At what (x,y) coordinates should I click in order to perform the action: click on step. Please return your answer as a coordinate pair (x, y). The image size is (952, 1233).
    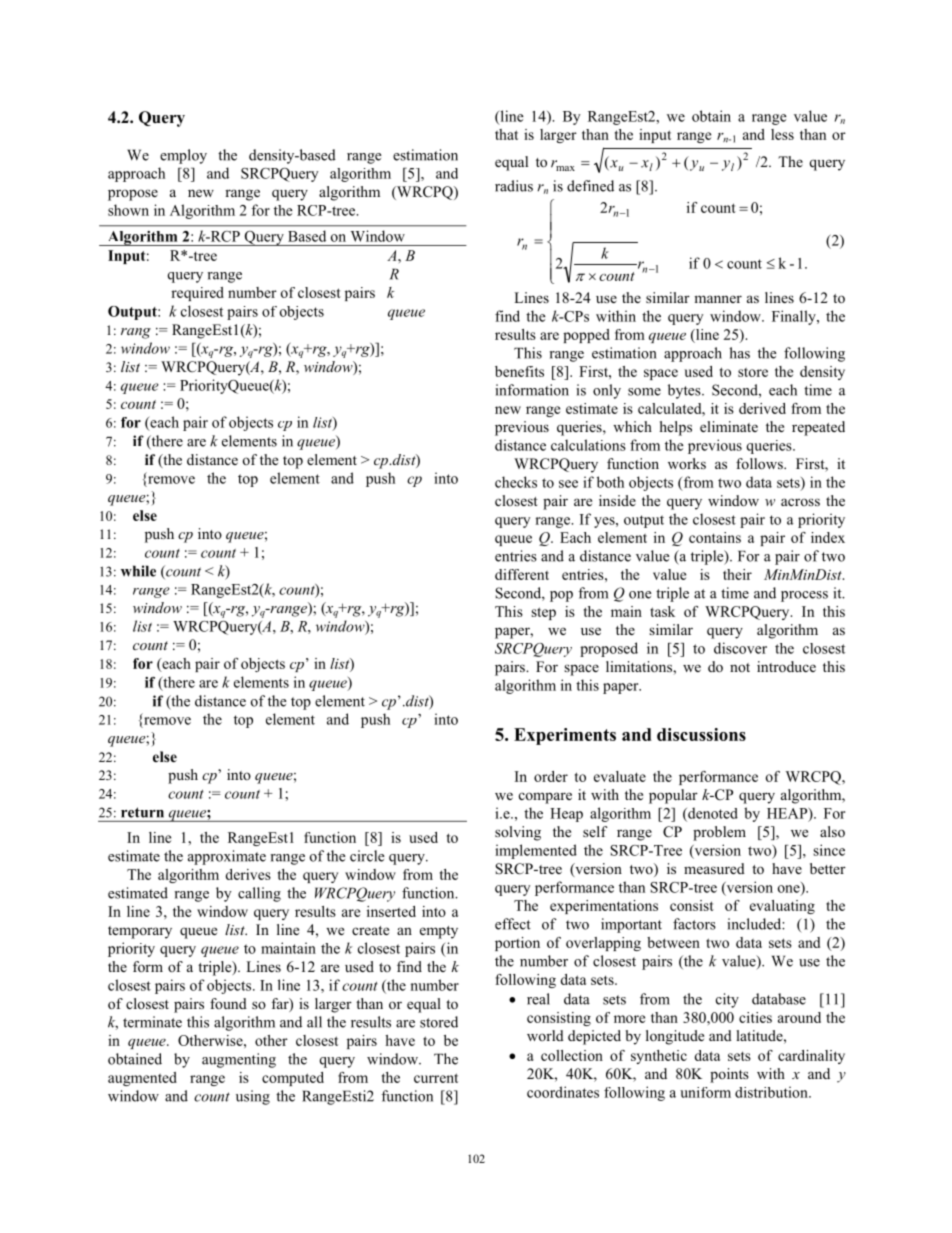
    Looking at the image, I should click on (543, 613).
